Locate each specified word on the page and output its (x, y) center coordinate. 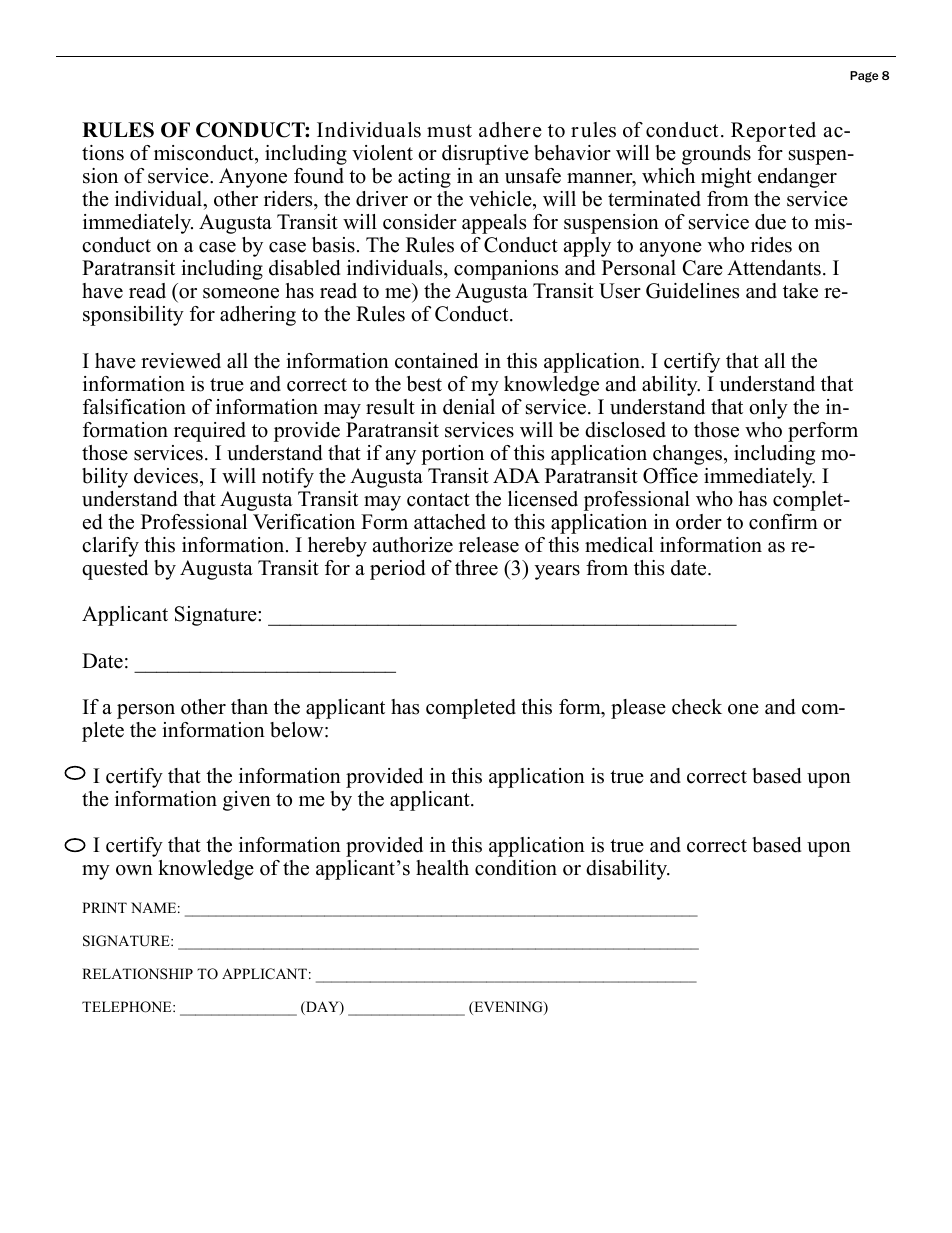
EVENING (508, 1008)
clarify (110, 547)
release (489, 545)
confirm (783, 522)
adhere (510, 130)
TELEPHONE (128, 1007)
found (319, 176)
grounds (716, 155)
